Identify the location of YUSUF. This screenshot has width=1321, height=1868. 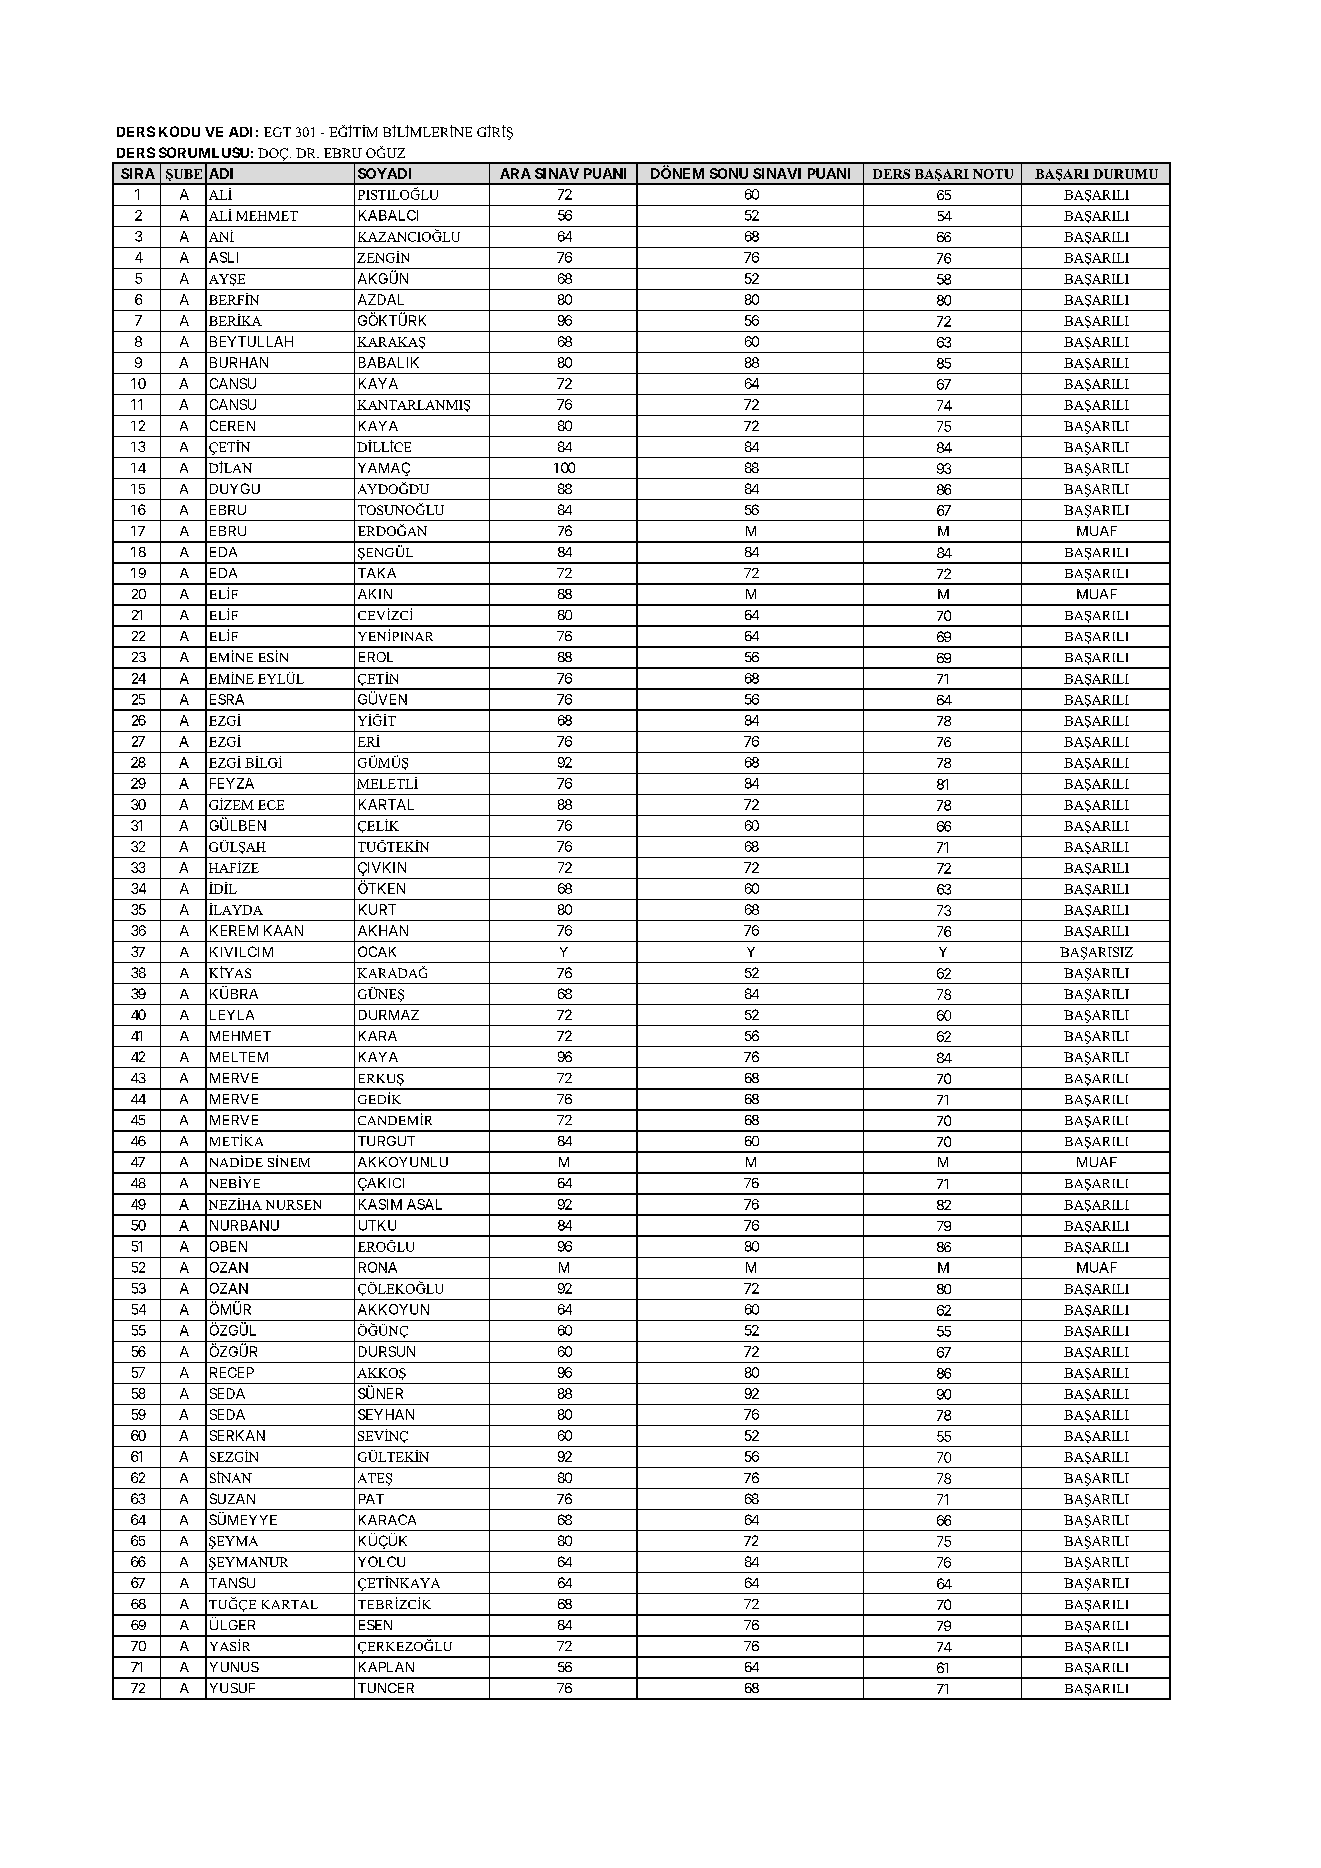
(232, 1688).
